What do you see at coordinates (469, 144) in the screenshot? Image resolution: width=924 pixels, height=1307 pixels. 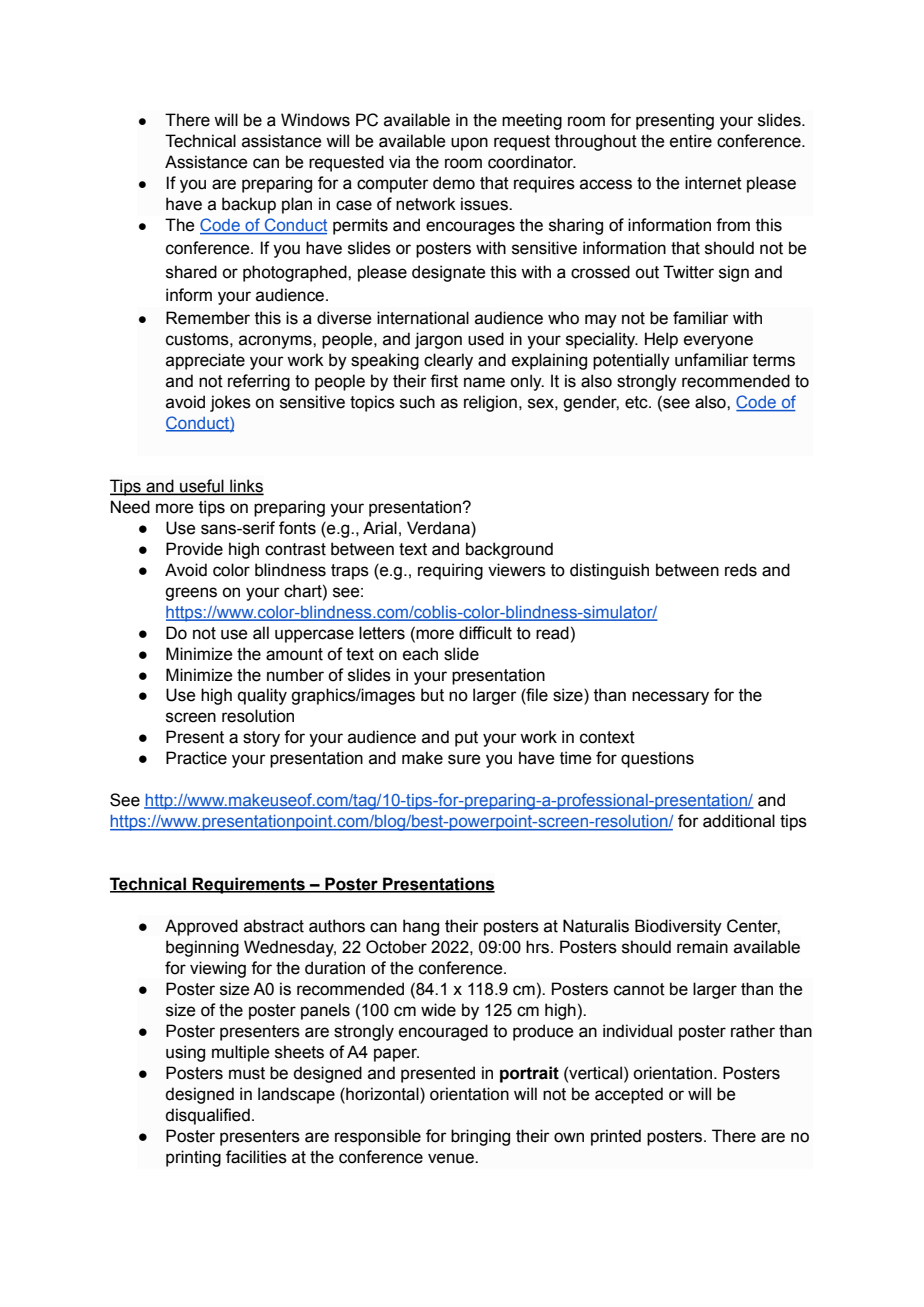 I see `upon` at bounding box center [469, 144].
